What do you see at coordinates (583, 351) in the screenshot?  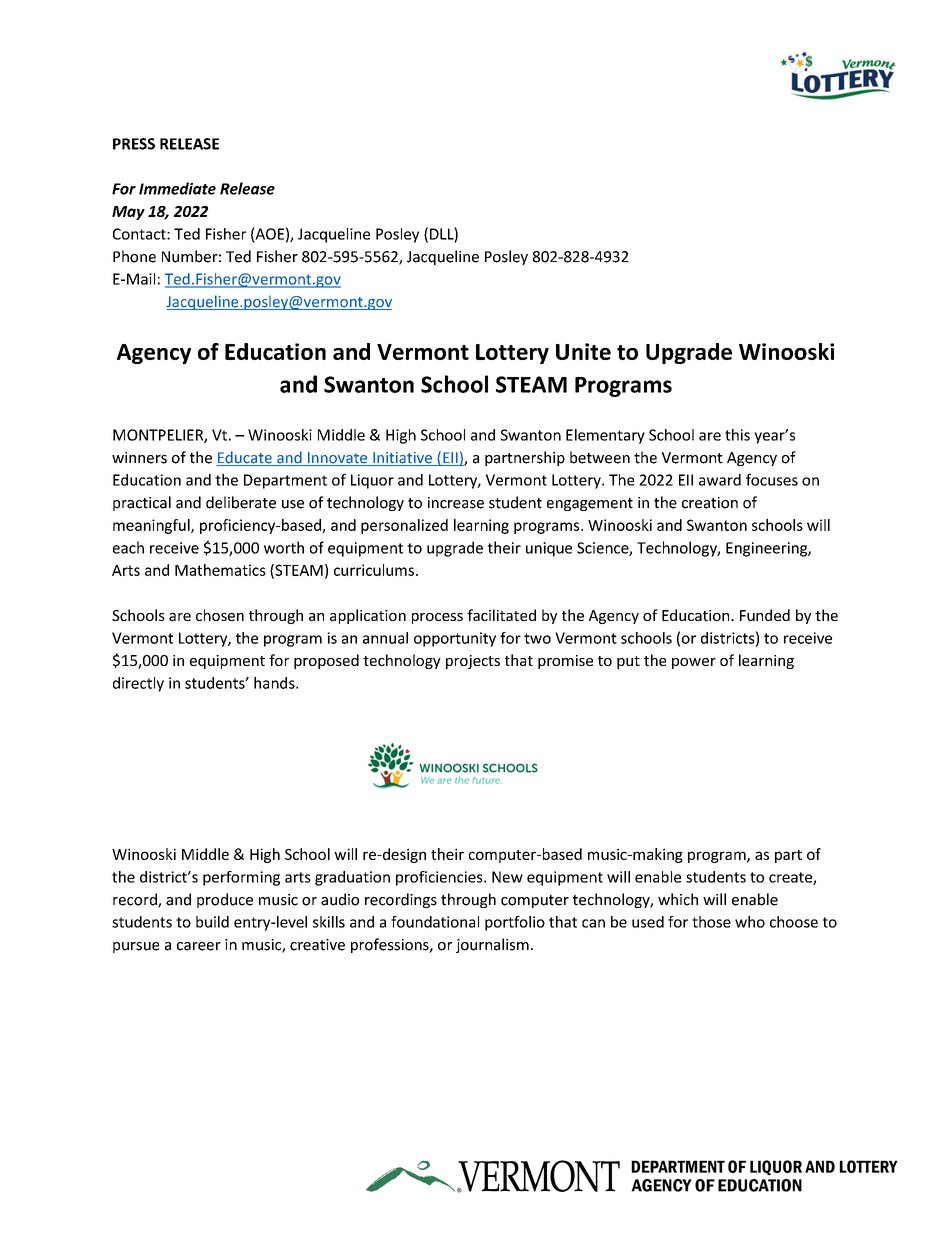 I see `Unite` at bounding box center [583, 351].
